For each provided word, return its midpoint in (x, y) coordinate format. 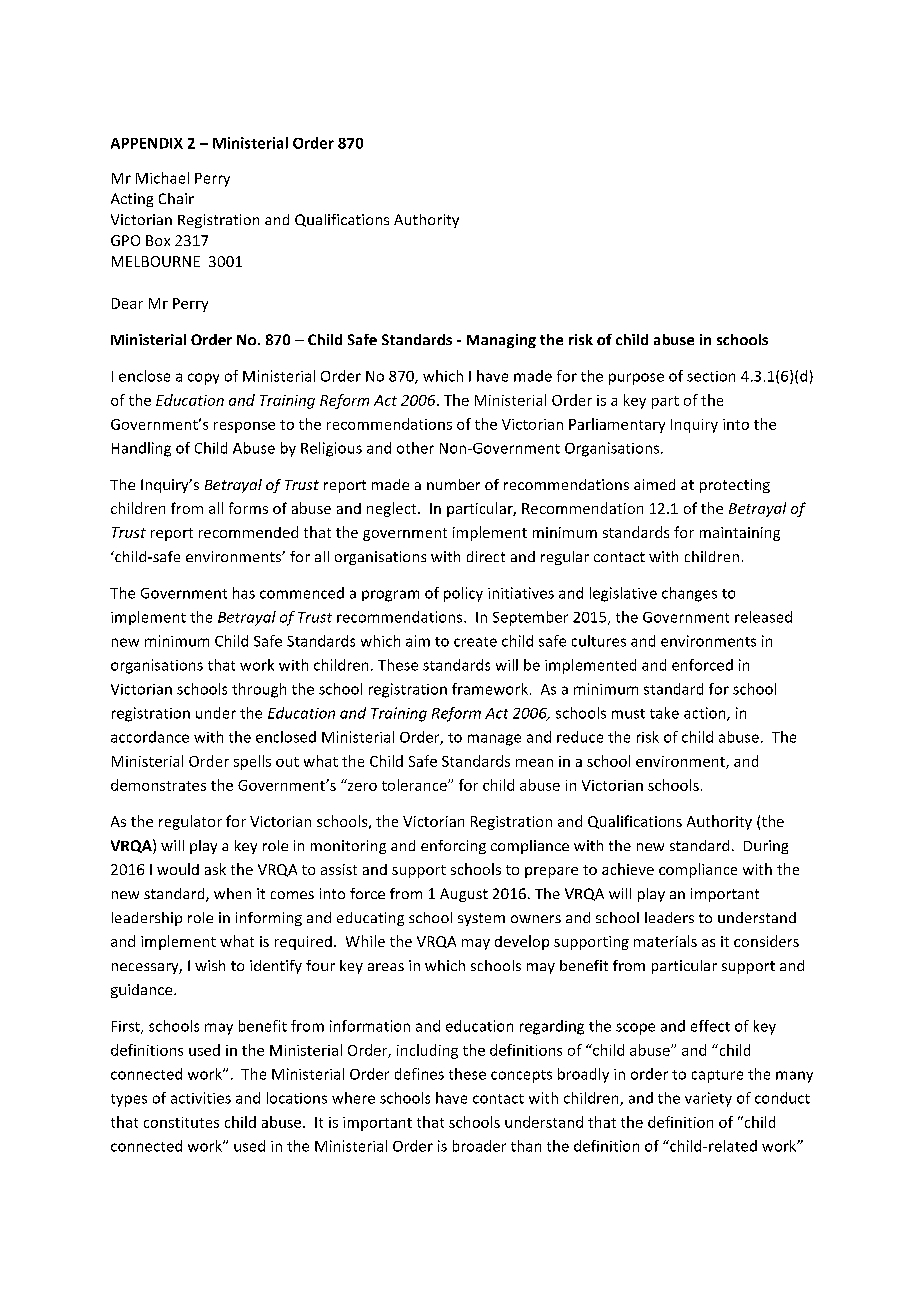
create (475, 642)
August (464, 895)
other (415, 448)
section (711, 376)
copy (203, 379)
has (244, 593)
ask (215, 869)
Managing (501, 341)
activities (201, 1098)
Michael (162, 178)
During (766, 847)
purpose (636, 379)
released (763, 617)
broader (479, 1146)
